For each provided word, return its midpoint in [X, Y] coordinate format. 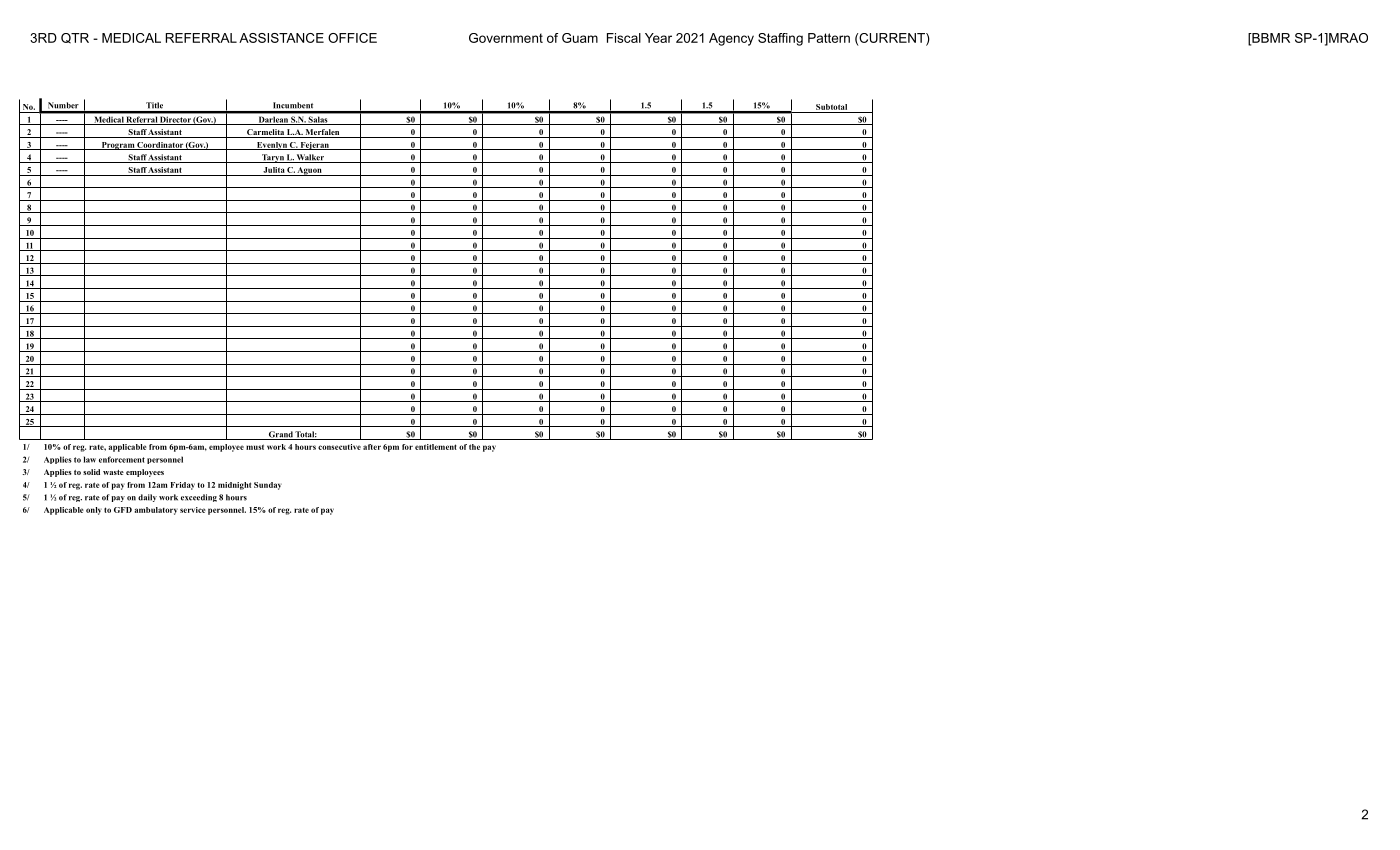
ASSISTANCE [281, 38]
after [372, 447]
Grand [280, 435]
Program [117, 146]
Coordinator [160, 146]
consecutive [339, 447]
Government [506, 38]
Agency [731, 39]
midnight [234, 486]
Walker [310, 158]
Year [658, 38]
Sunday [268, 486]
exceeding [199, 498]
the [474, 447]
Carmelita [265, 133]
